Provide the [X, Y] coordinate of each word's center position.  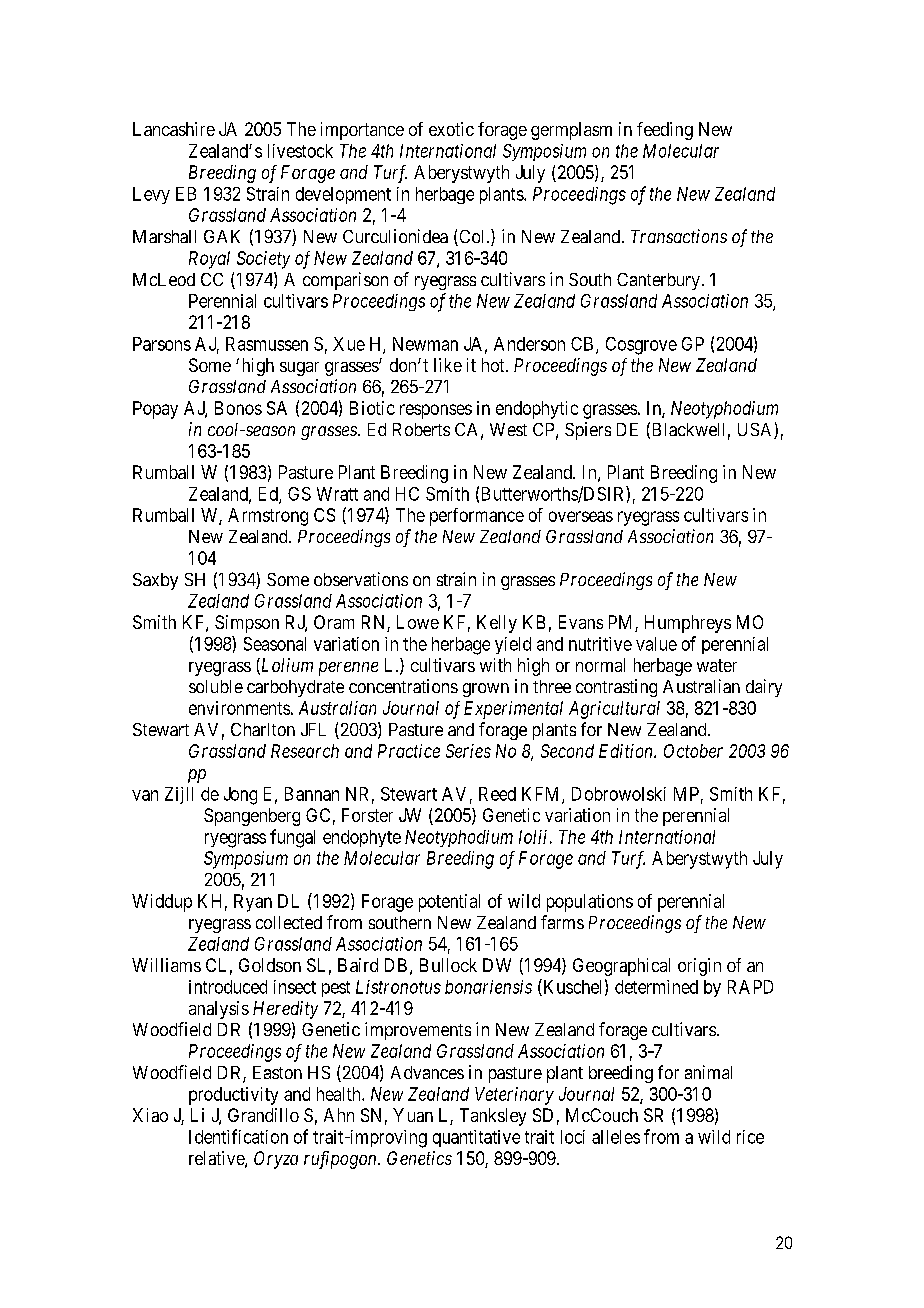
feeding [665, 131]
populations [590, 903]
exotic [451, 129]
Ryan [253, 903]
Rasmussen [267, 344]
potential [449, 903]
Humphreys [688, 624]
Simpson [247, 624]
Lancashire [174, 129]
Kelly [497, 624]
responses [436, 411]
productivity [233, 1096]
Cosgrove [641, 346]
